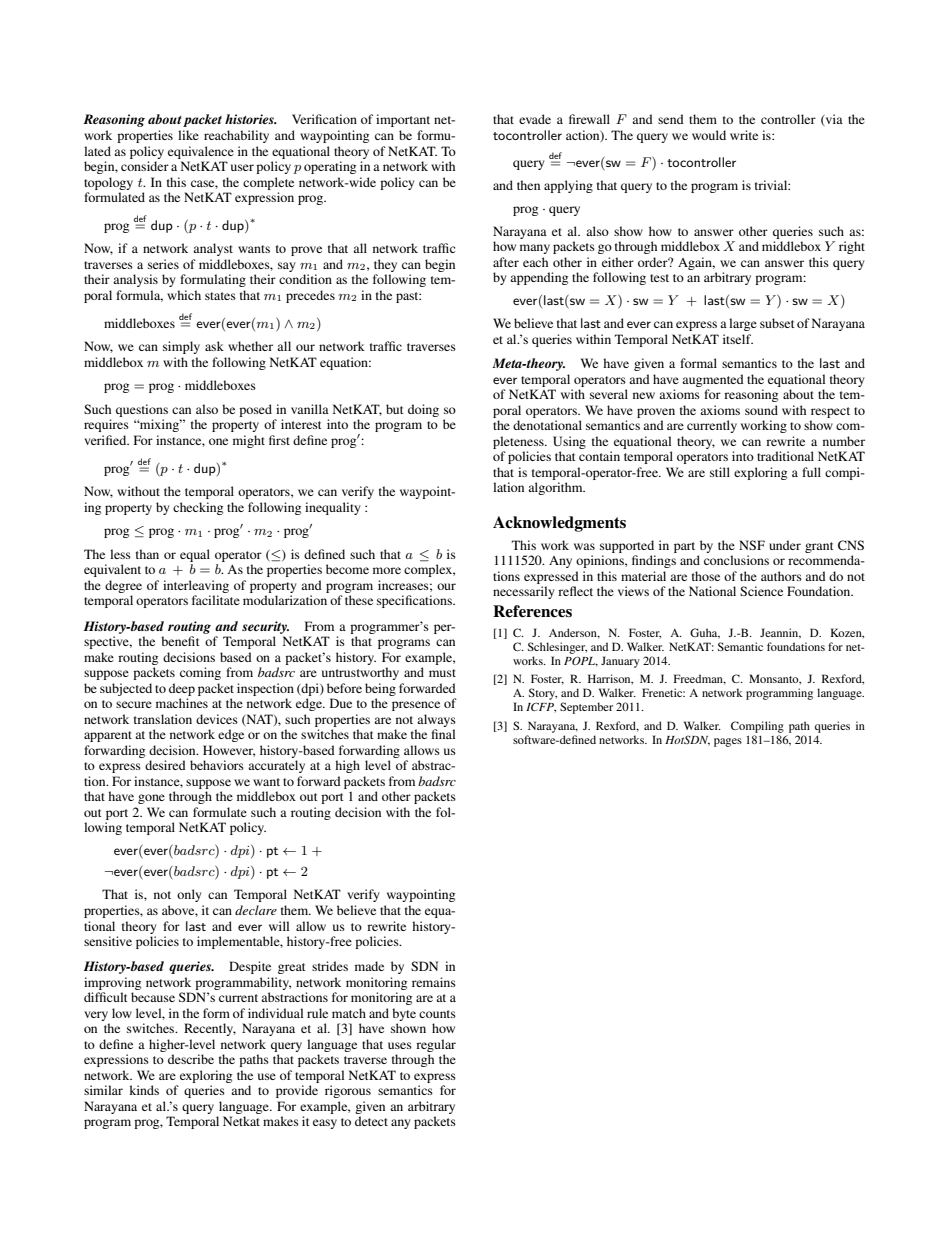 This screenshot has height=1233, width=952. What do you see at coordinates (144, 1090) in the screenshot?
I see `kinds` at bounding box center [144, 1090].
